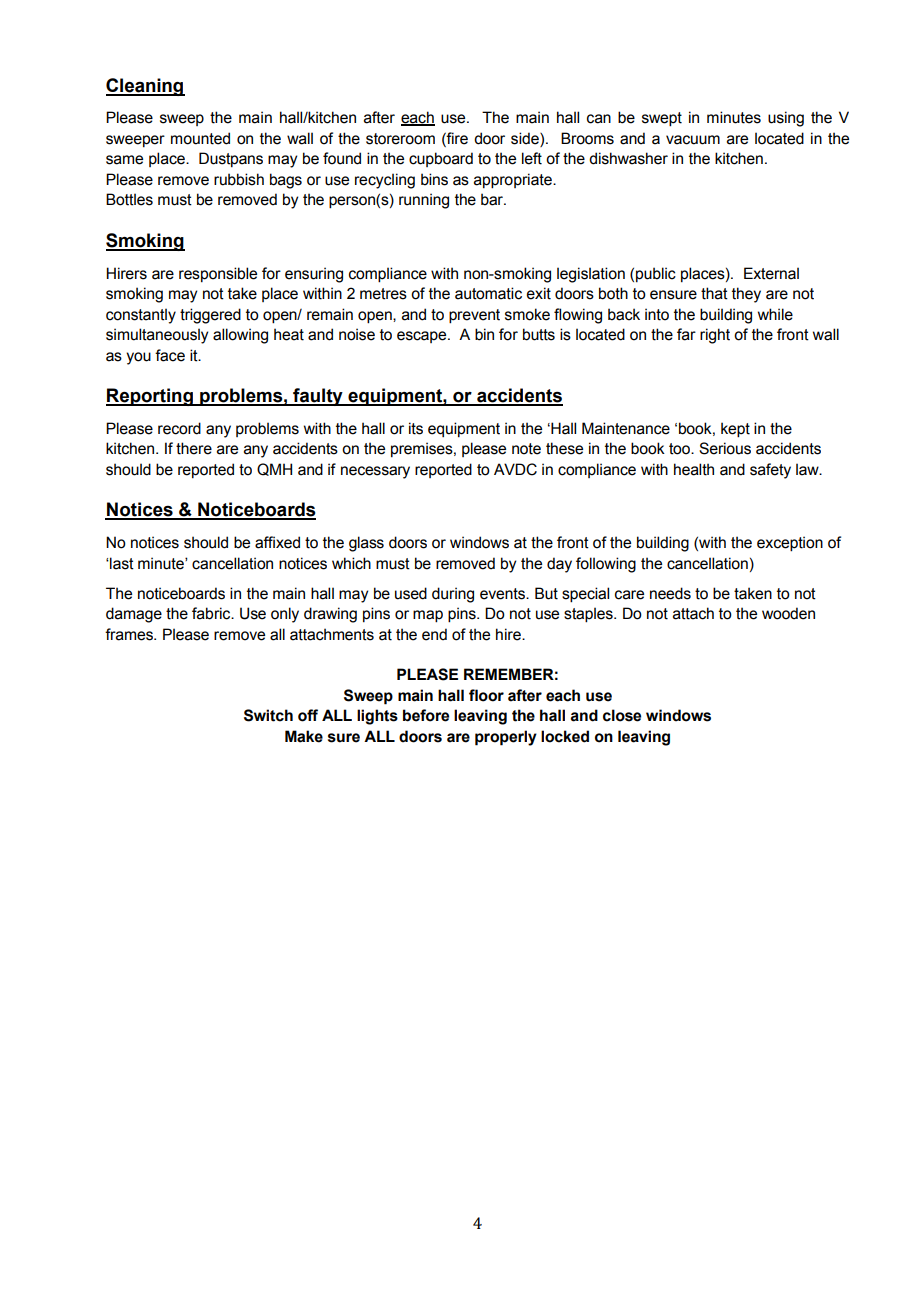 The height and width of the screenshot is (1308, 924). Describe the element at coordinates (179, 428) in the screenshot. I see `record` at that location.
